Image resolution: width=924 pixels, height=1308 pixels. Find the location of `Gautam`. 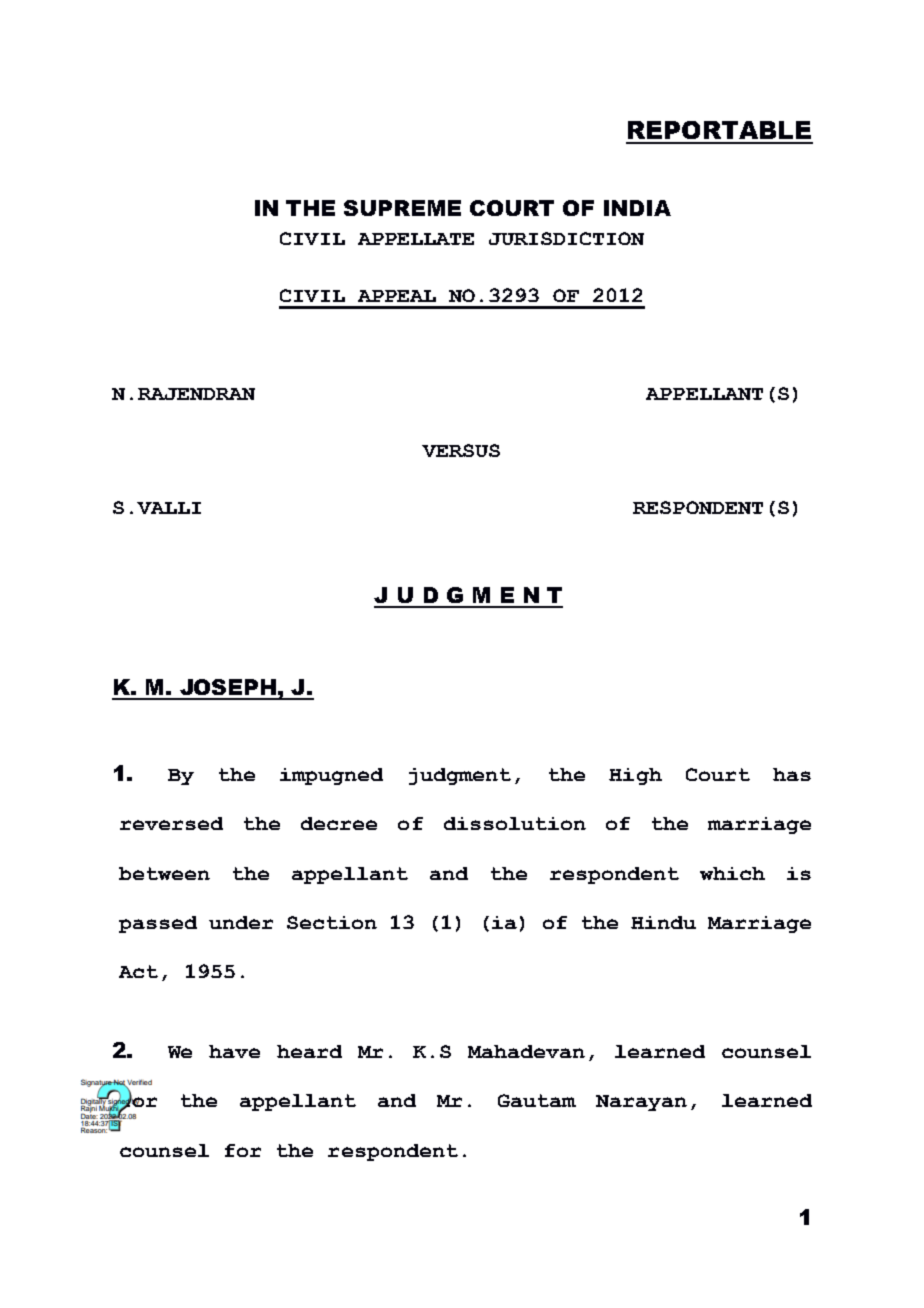

Gautam is located at coordinates (537, 1100).
